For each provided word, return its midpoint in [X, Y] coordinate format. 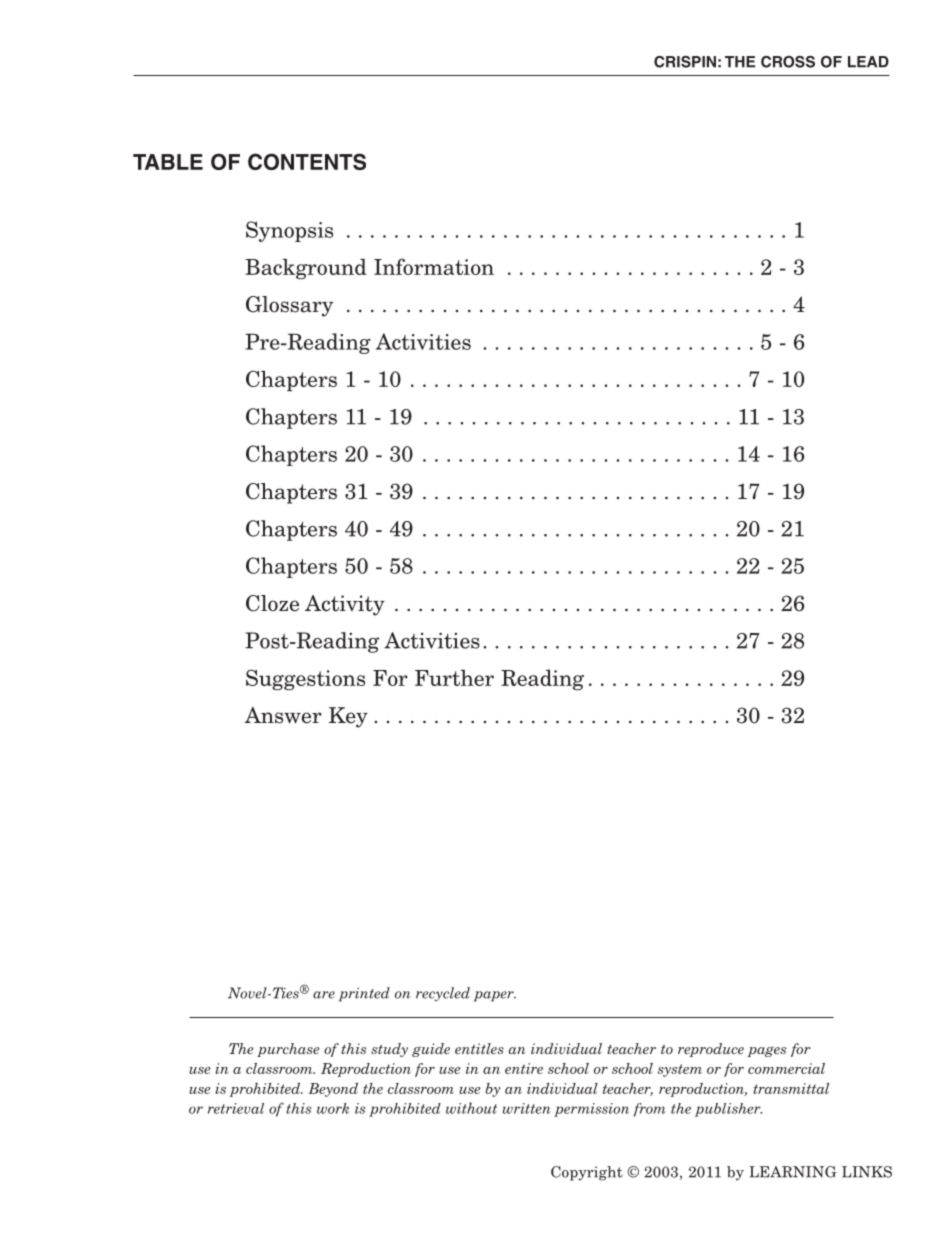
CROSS [788, 62]
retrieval [236, 1108]
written [527, 1108]
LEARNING [793, 1172]
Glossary [289, 306]
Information [434, 266]
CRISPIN [685, 62]
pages [766, 1051]
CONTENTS [307, 161]
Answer [283, 715]
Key [348, 717]
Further [454, 677]
